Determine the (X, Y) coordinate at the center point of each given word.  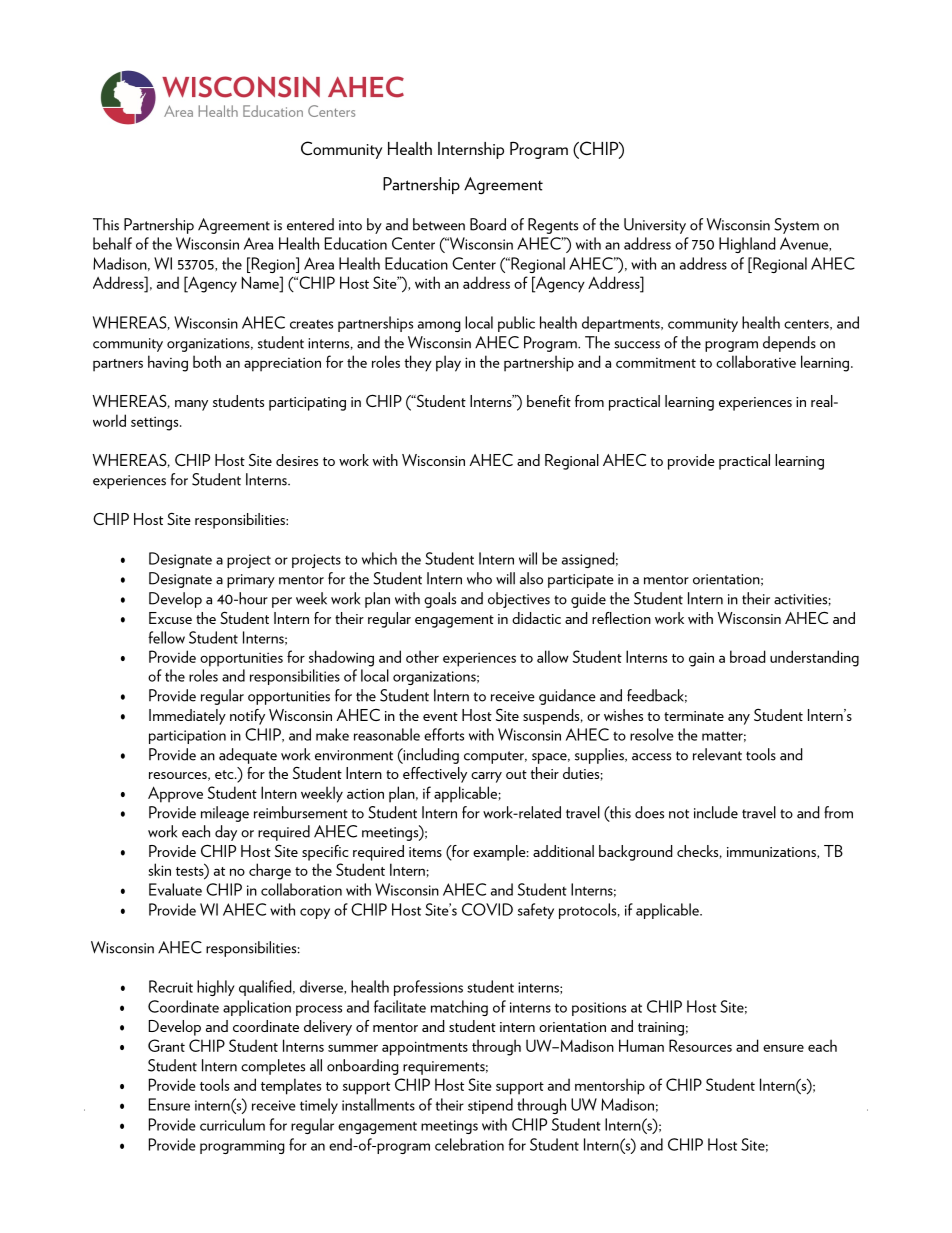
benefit (549, 401)
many (191, 405)
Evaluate (175, 889)
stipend (490, 1106)
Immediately (187, 717)
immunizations (772, 853)
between (439, 224)
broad (748, 656)
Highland (747, 245)
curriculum (232, 1124)
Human (641, 1045)
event (440, 716)
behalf (112, 243)
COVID (487, 909)
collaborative (756, 361)
